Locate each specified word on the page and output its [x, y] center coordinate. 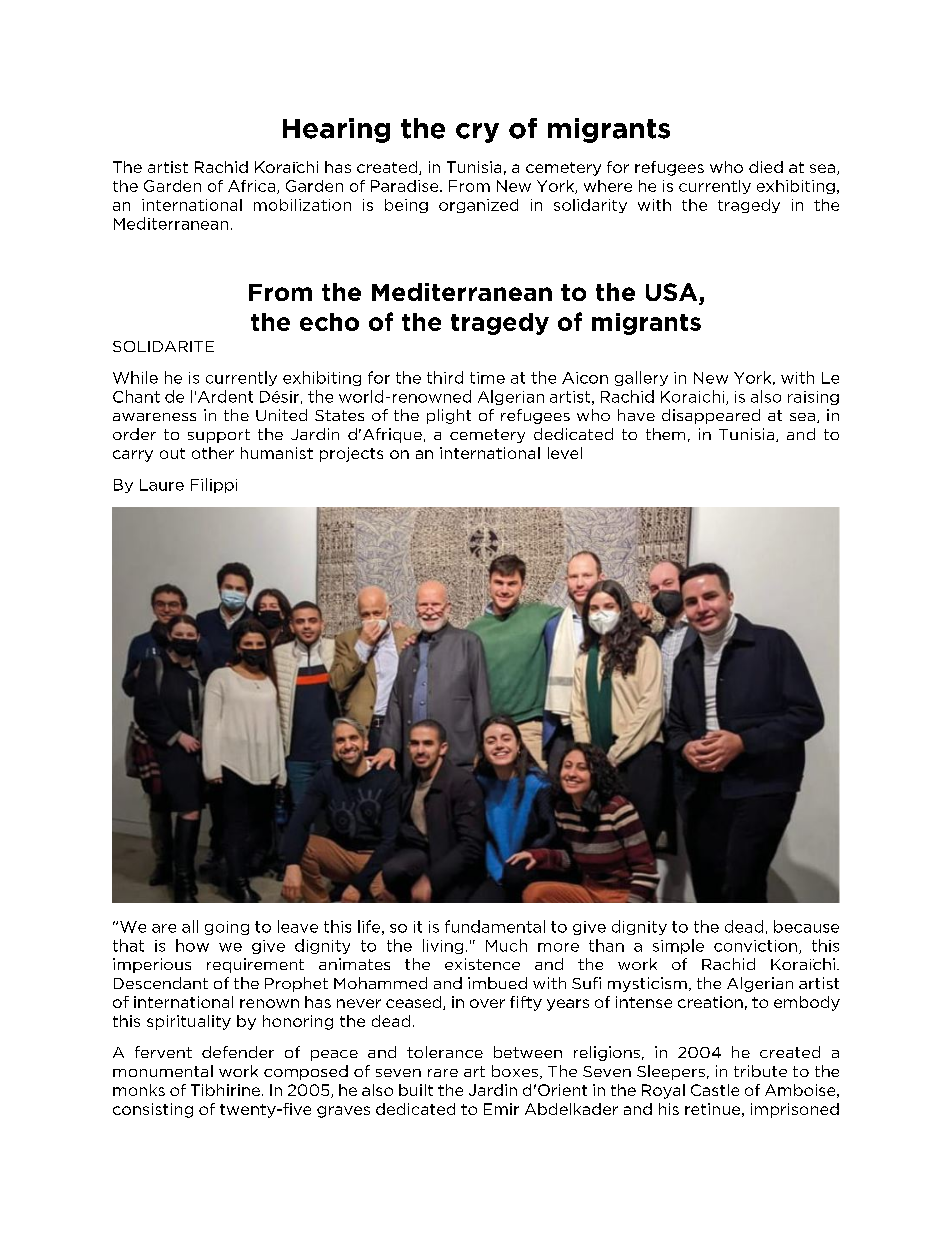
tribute [760, 1071]
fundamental [495, 926]
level [565, 453]
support [219, 436]
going [227, 928]
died [766, 167]
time [487, 378]
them [665, 434]
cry [477, 133]
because [806, 926]
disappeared [711, 416]
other [213, 453]
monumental [163, 1071]
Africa [253, 187]
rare [443, 1073]
